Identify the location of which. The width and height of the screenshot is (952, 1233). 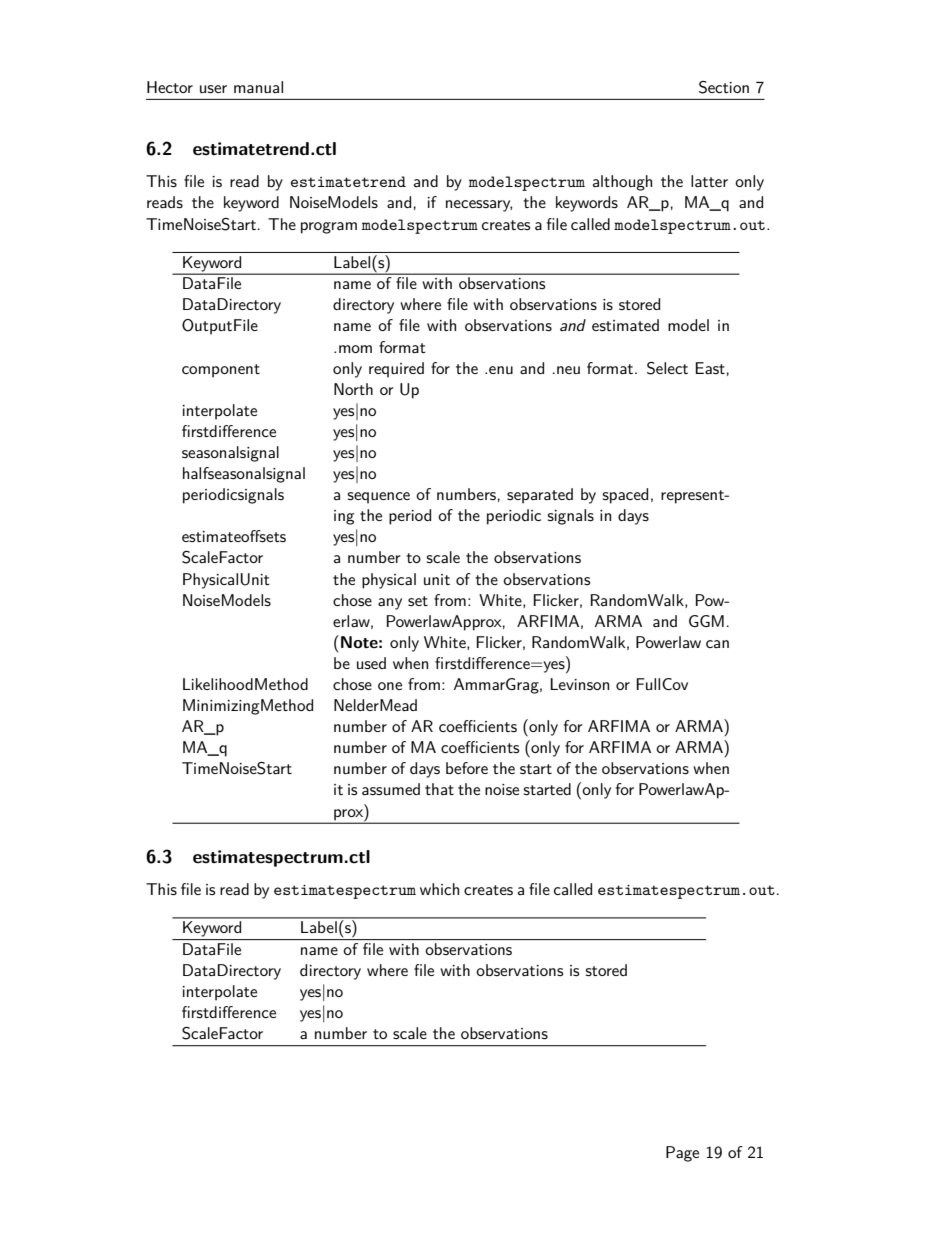
(439, 889).
